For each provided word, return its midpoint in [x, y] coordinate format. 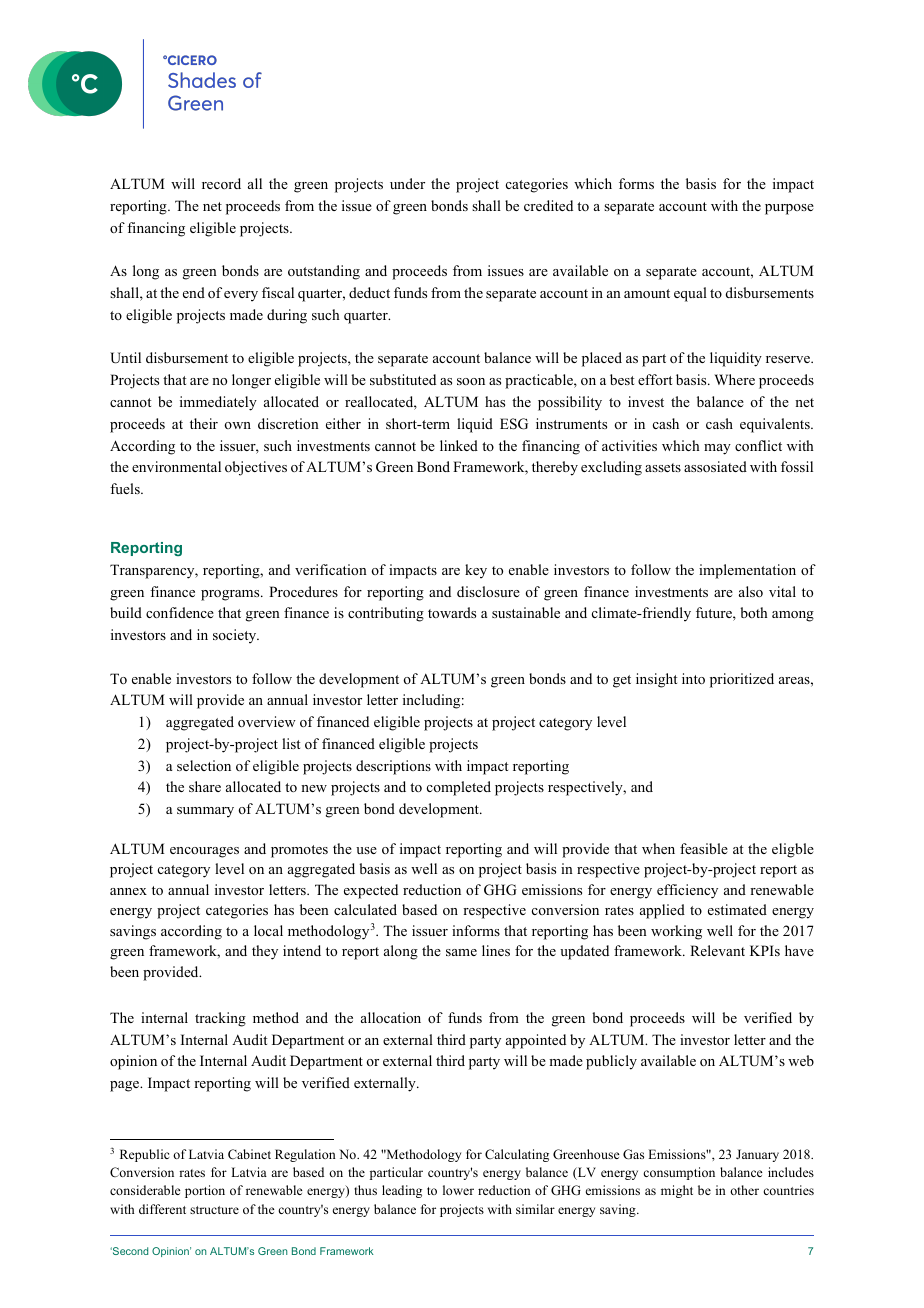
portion [205, 1191]
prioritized [742, 680]
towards [452, 612]
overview [267, 721]
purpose [789, 209]
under [407, 183]
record [221, 183]
